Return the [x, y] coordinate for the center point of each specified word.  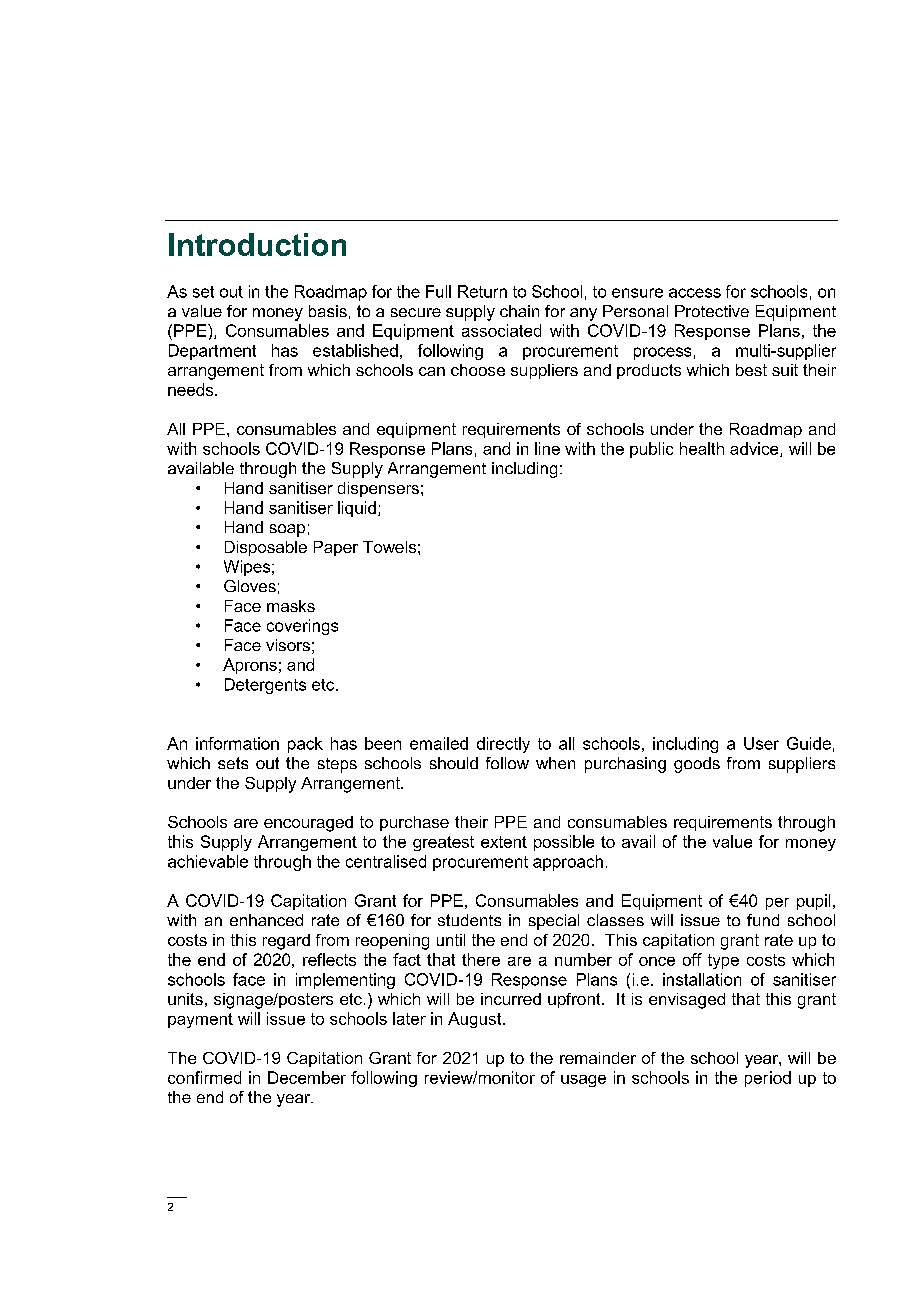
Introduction [257, 244]
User [761, 743]
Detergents [265, 686]
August [476, 1020]
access [695, 293]
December [307, 1077]
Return [482, 291]
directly [503, 745]
